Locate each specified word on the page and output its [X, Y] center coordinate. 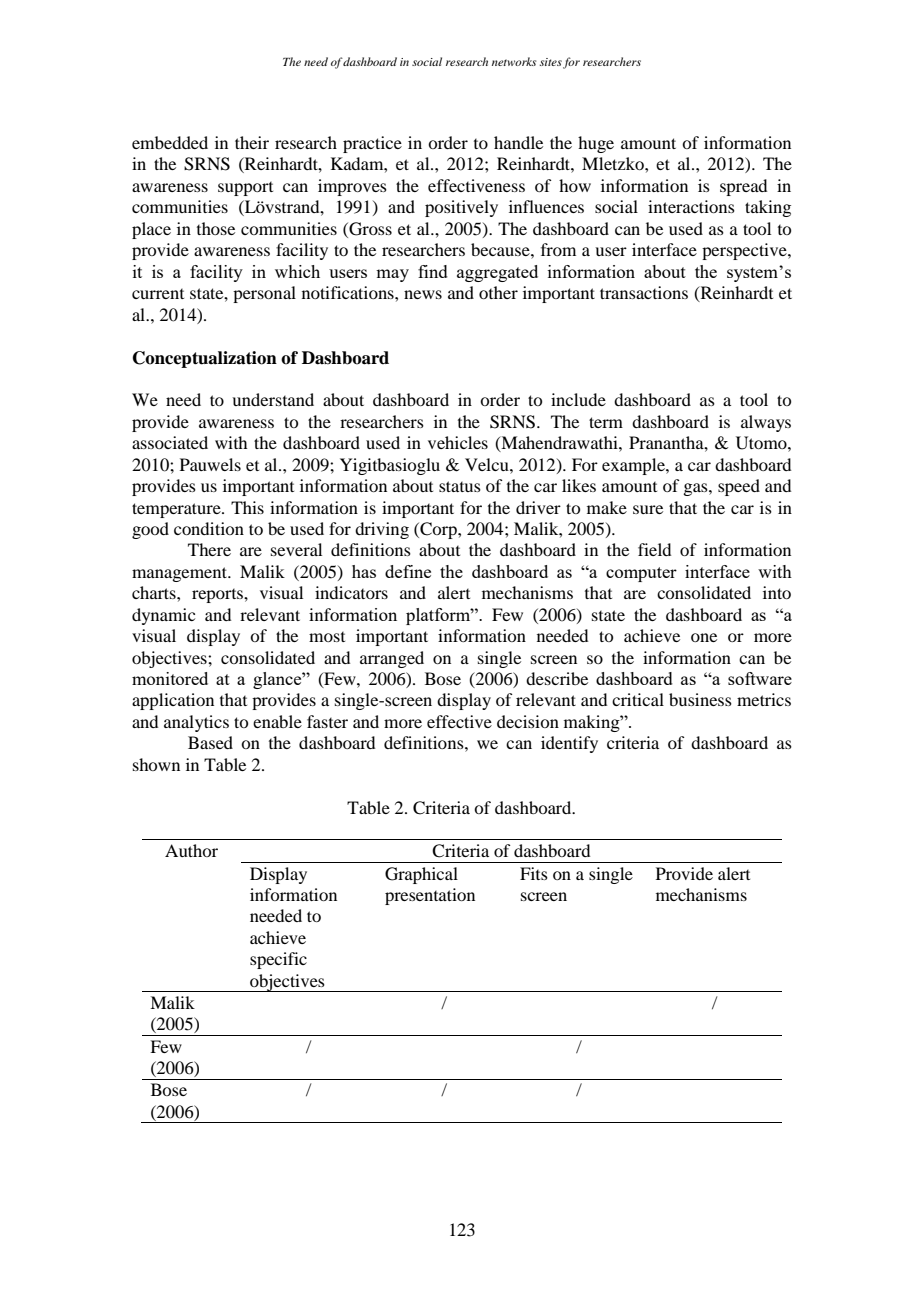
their [252, 142]
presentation [430, 896]
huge [596, 144]
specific [278, 960]
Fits [534, 873]
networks [514, 61]
